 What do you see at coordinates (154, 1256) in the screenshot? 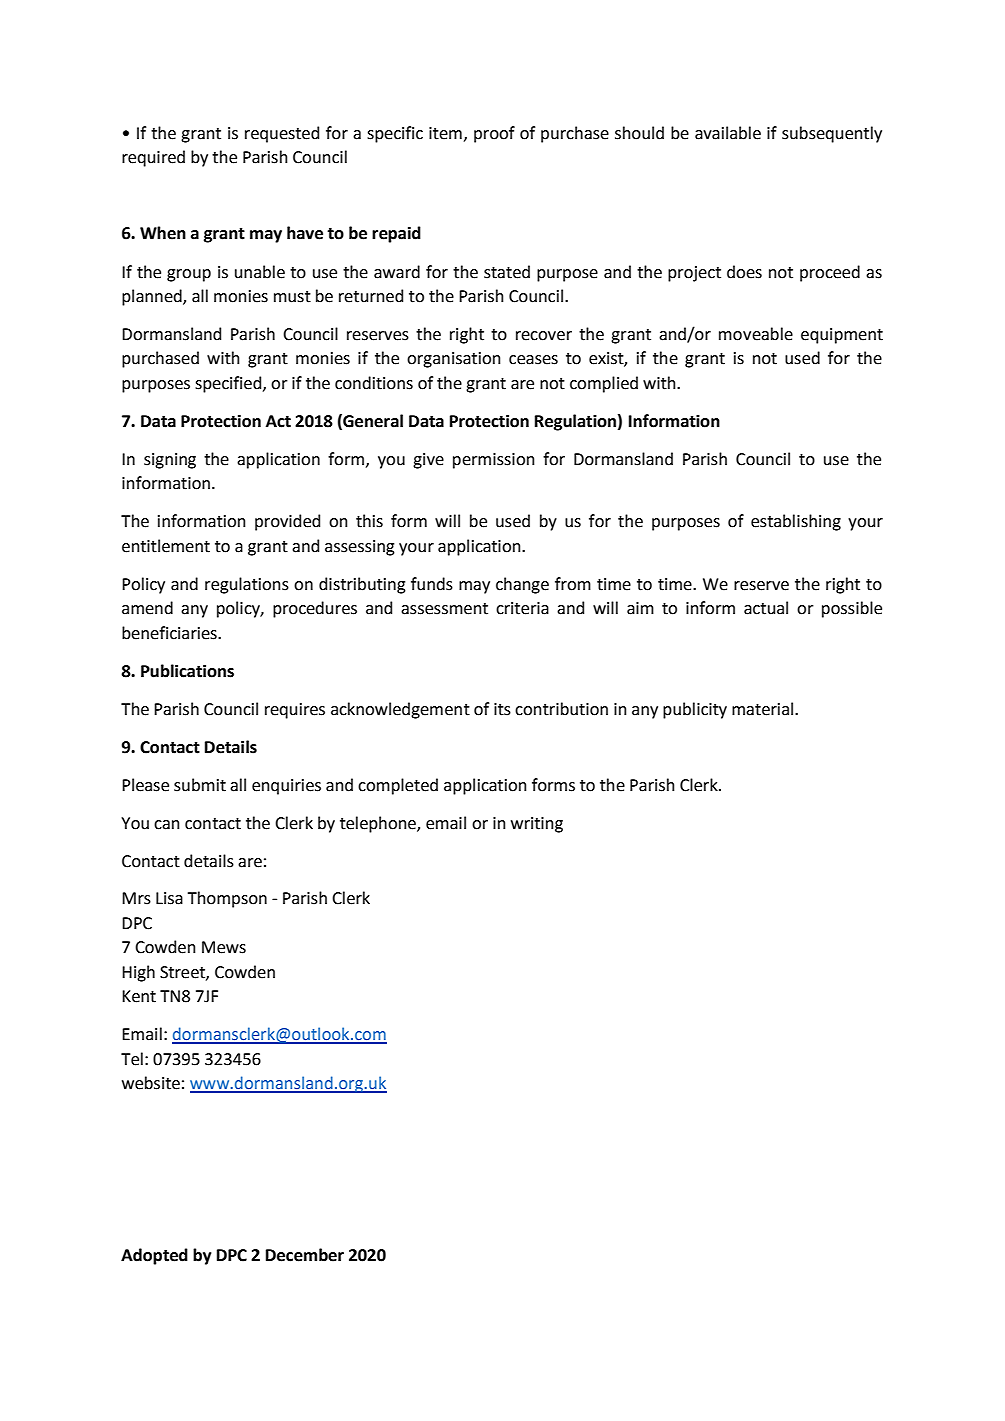
I see `Adopted` at bounding box center [154, 1256].
